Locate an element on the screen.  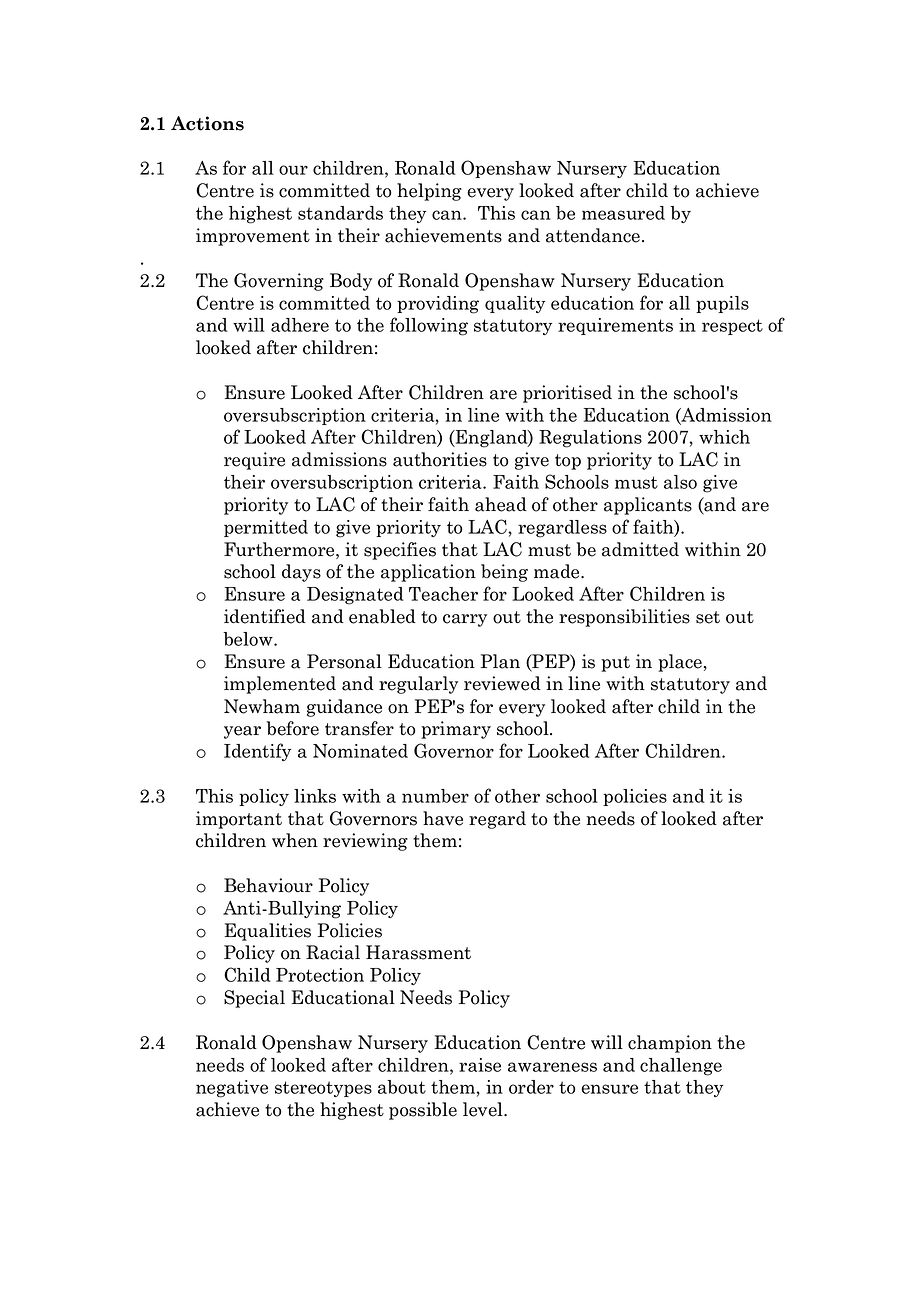
Teacher is located at coordinates (443, 594).
